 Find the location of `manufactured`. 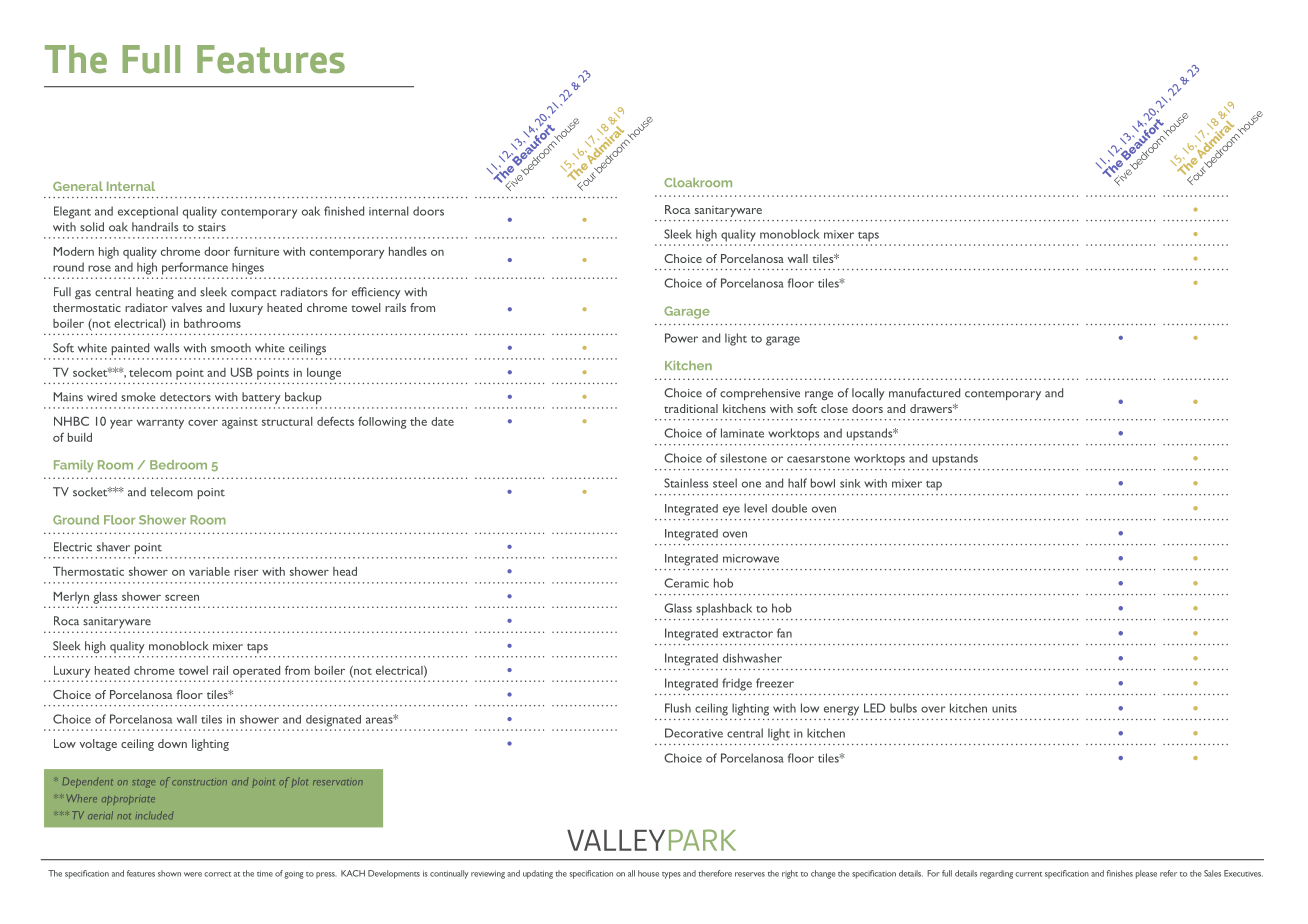

manufactured is located at coordinates (924, 393).
